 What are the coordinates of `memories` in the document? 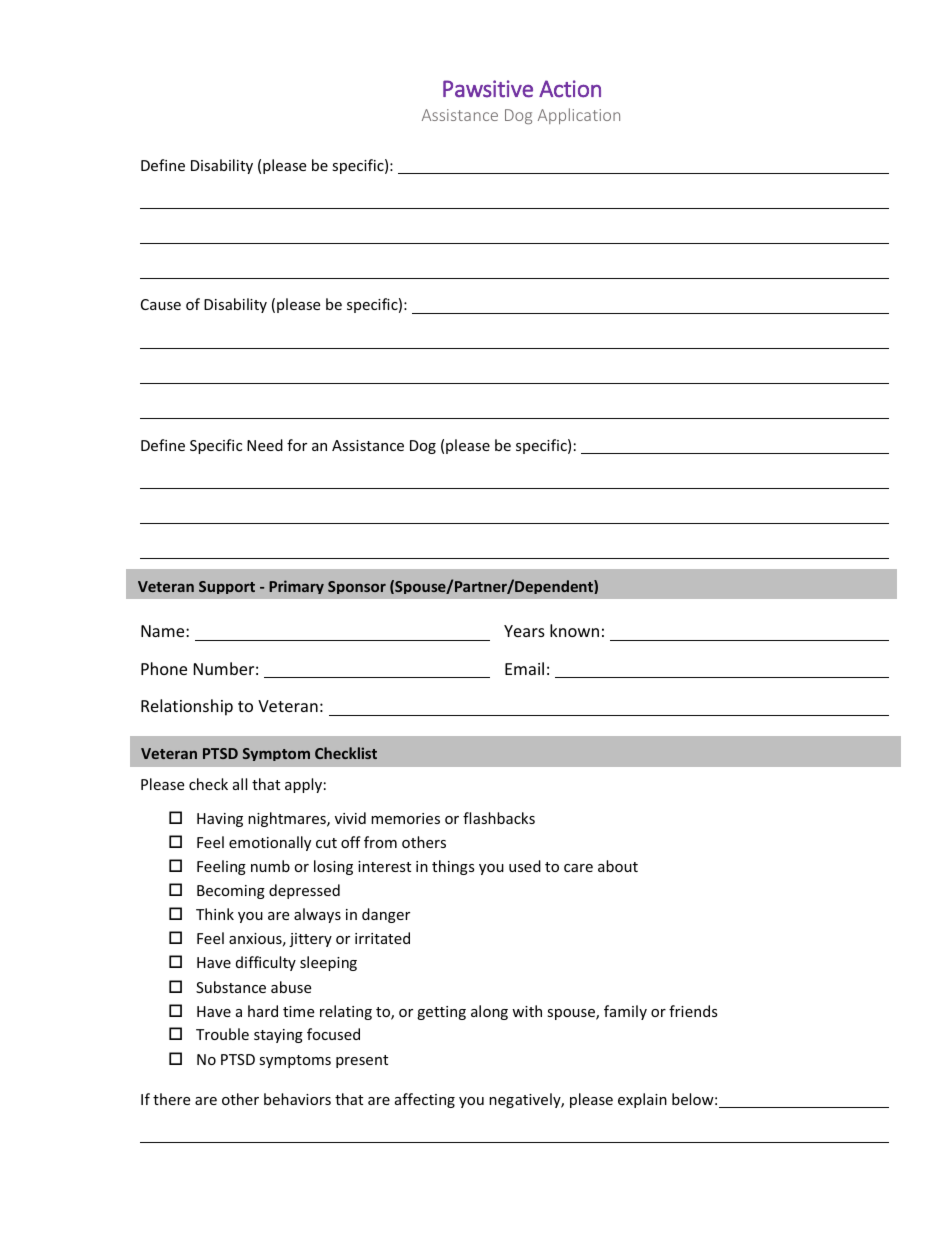 It's located at (405, 818).
